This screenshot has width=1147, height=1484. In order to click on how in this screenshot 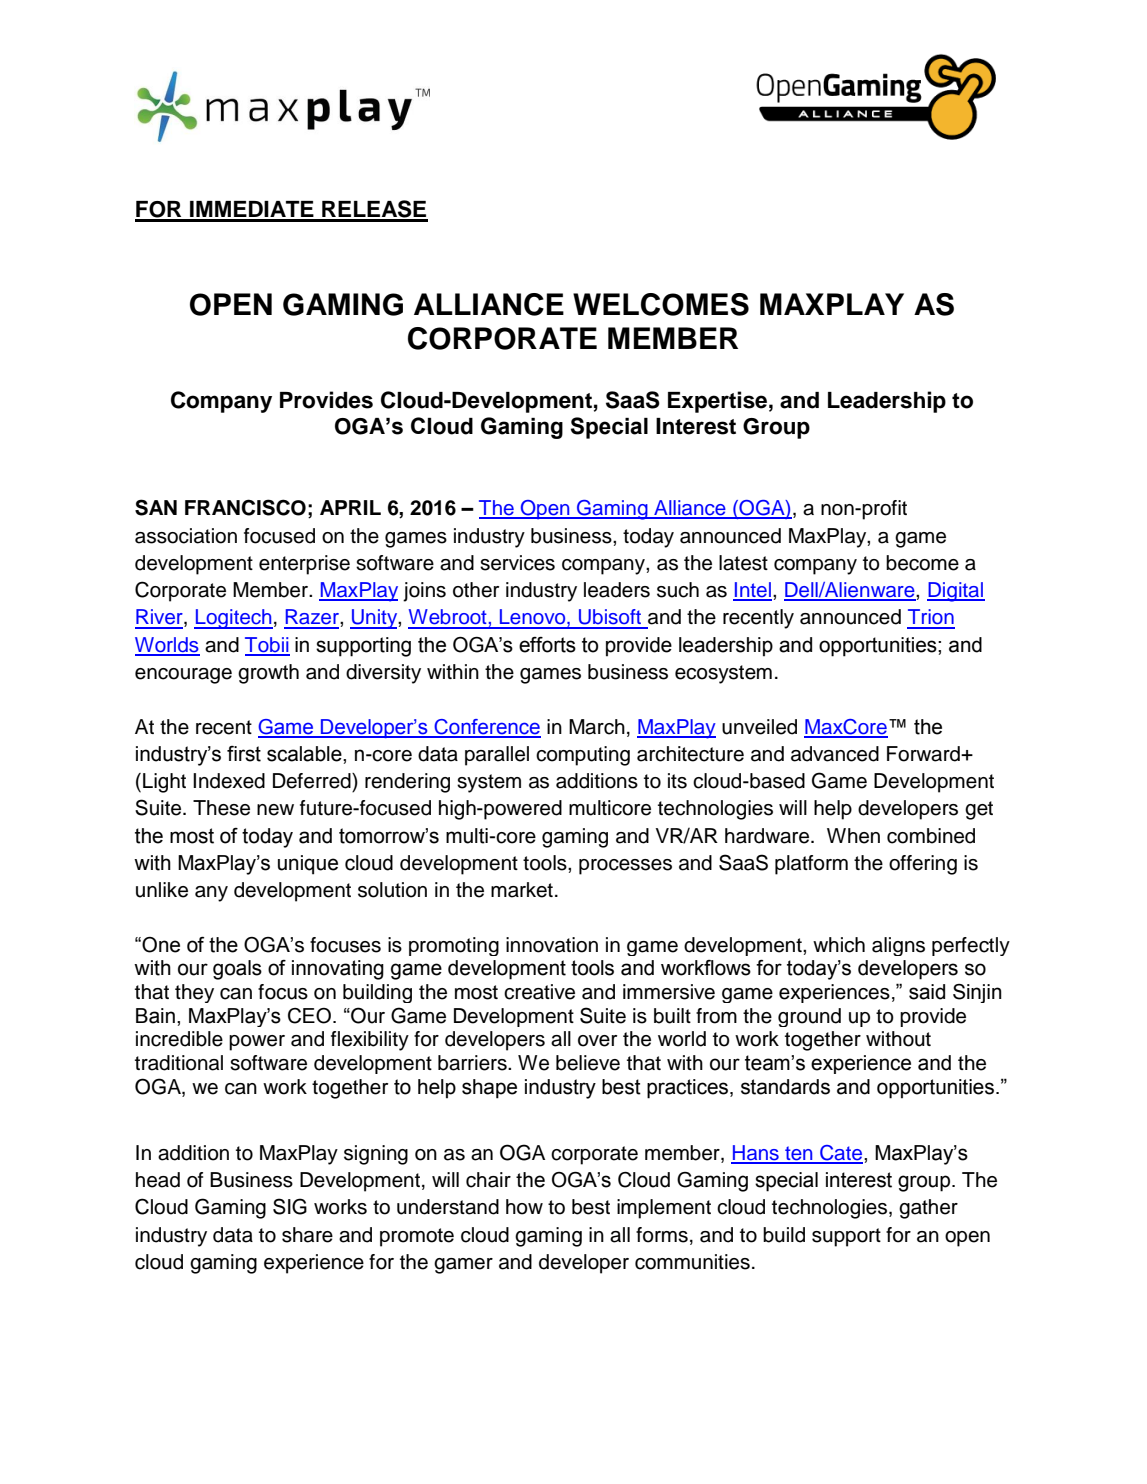, I will do `click(524, 1207)`.
